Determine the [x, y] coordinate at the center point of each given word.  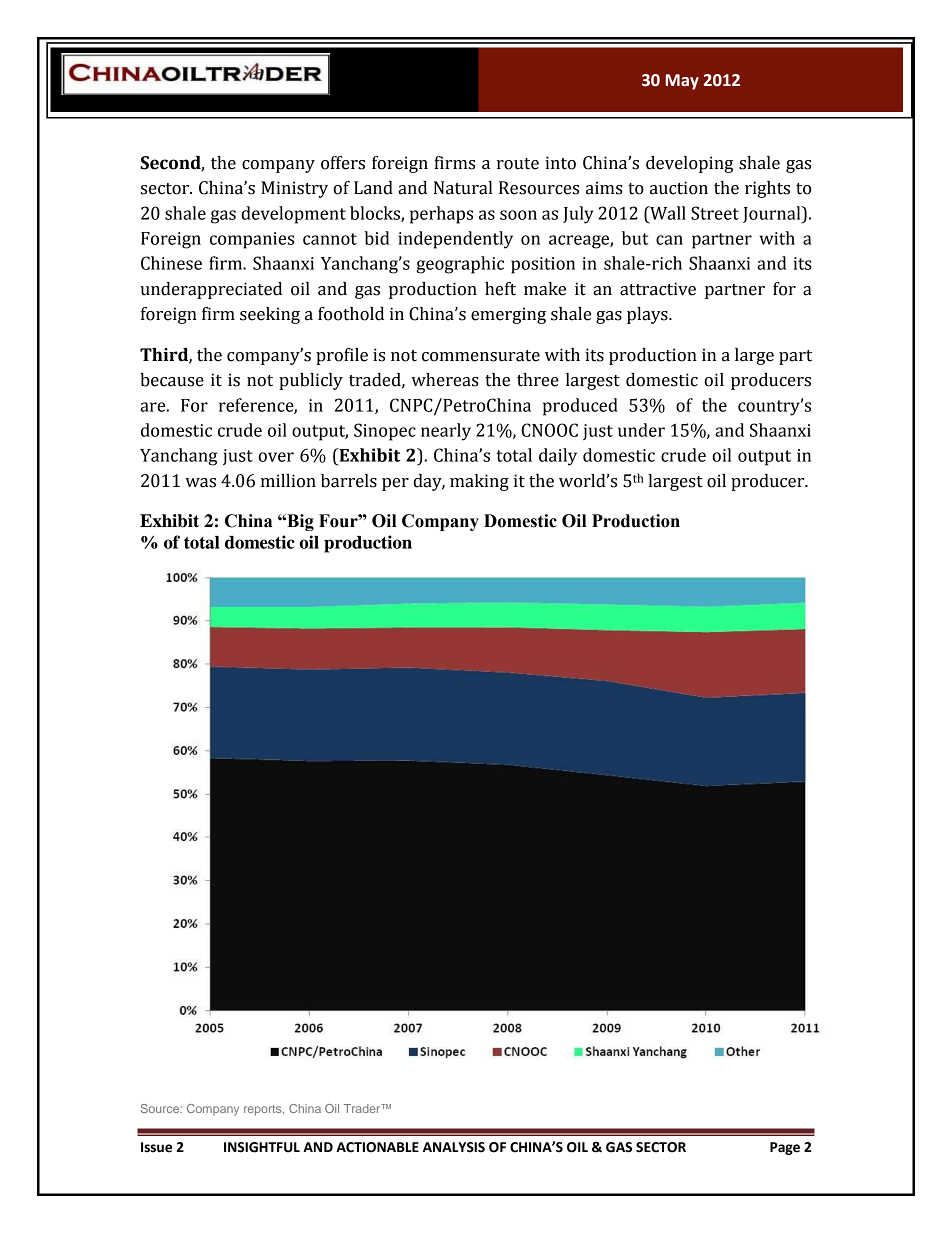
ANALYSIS [454, 1147]
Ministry [294, 189]
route [518, 164]
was [200, 483]
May [682, 82]
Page [785, 1148]
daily [558, 457]
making [479, 482]
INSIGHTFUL [262, 1147]
